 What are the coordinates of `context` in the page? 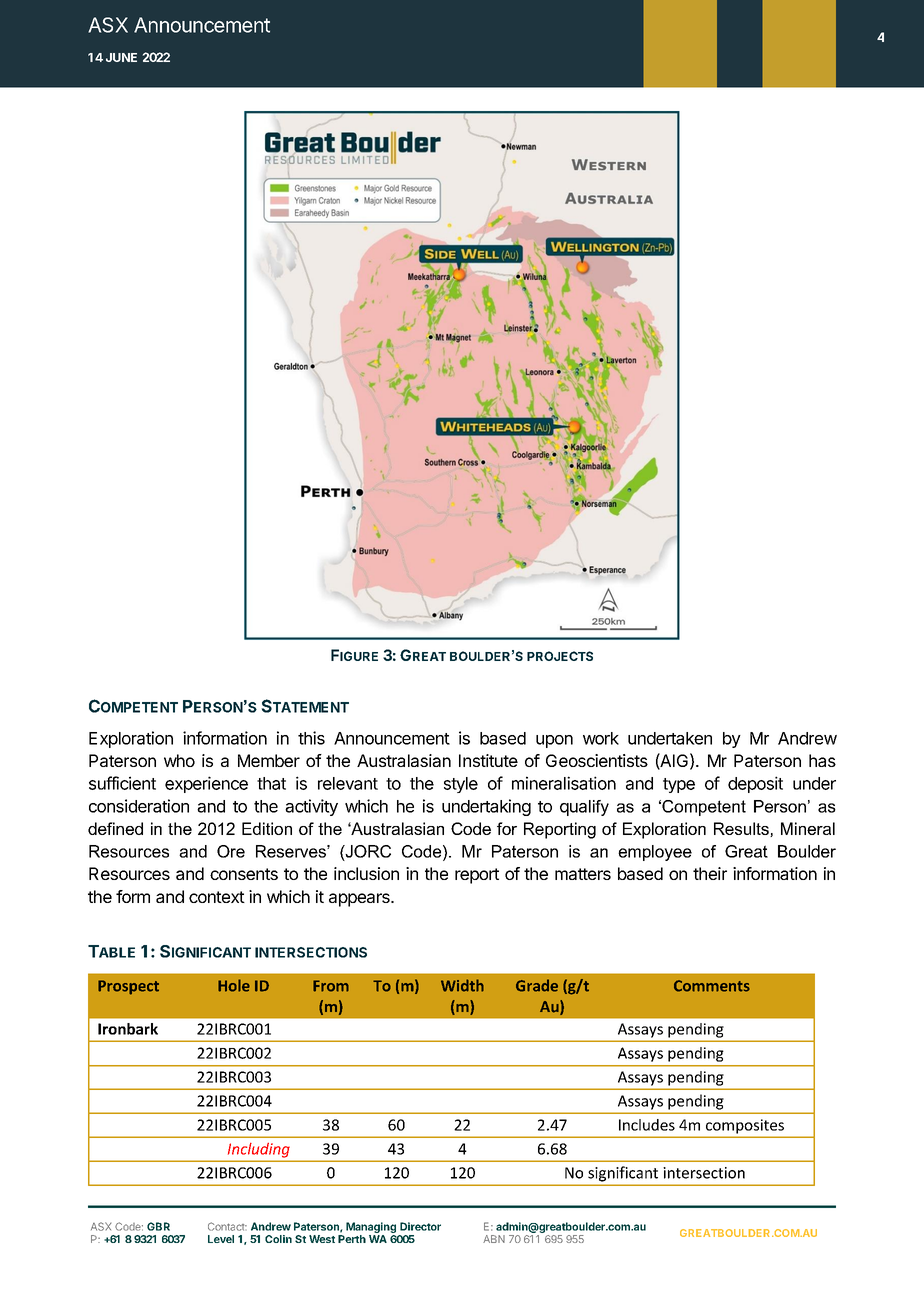 It's located at (217, 897).
